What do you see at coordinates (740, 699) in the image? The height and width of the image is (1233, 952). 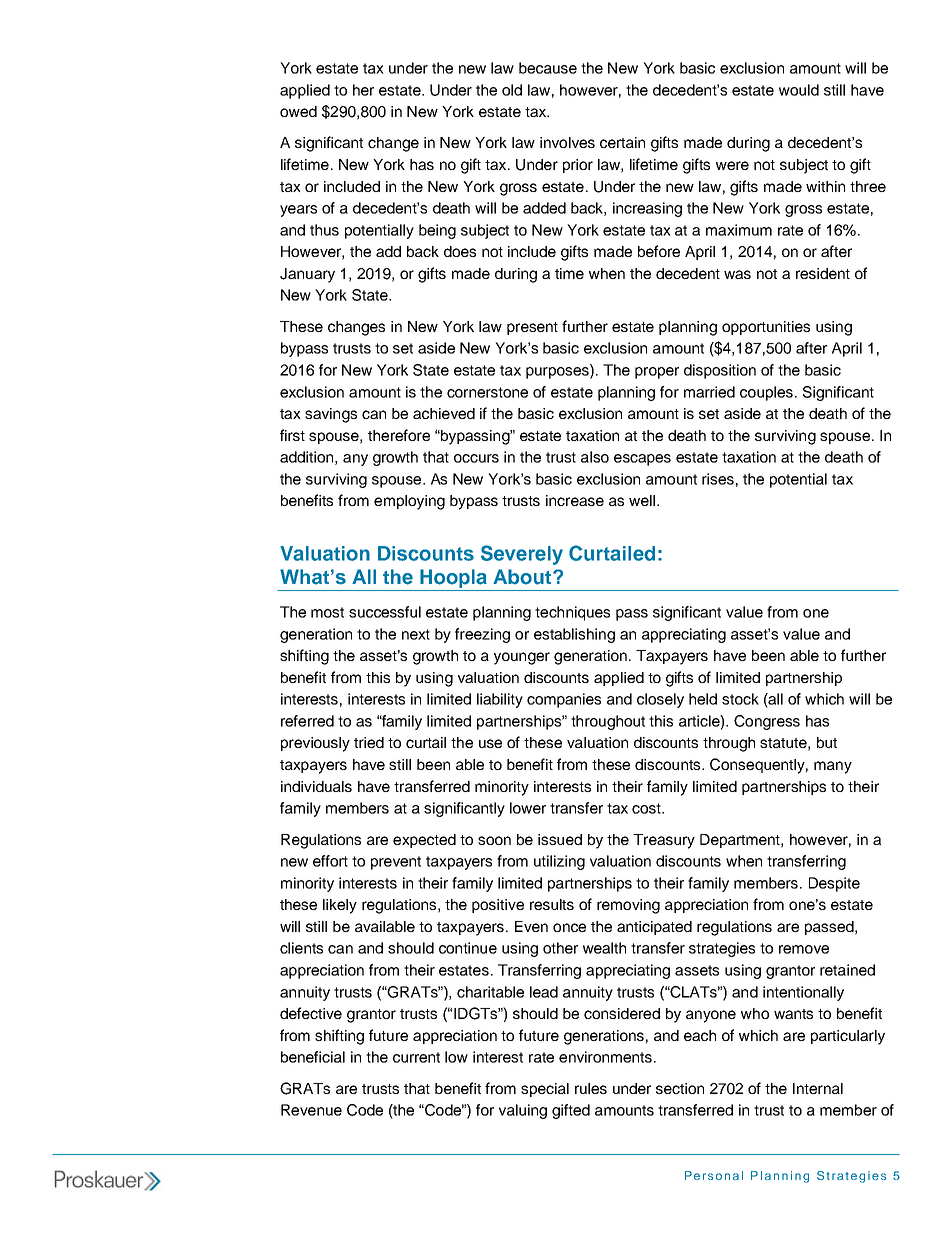 I see `stock` at bounding box center [740, 699].
